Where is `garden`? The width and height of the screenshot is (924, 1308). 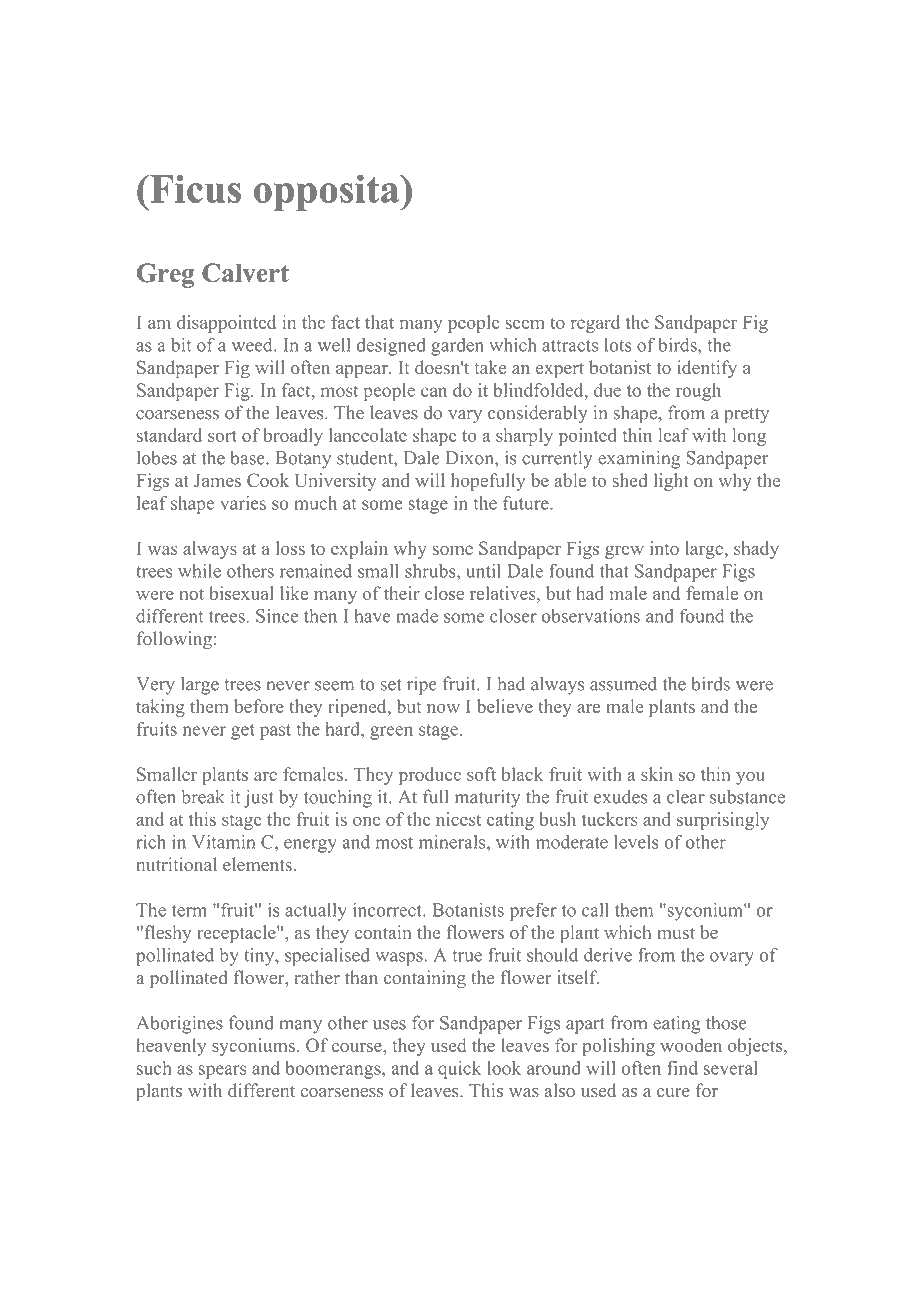 garden is located at coordinates (457, 347).
